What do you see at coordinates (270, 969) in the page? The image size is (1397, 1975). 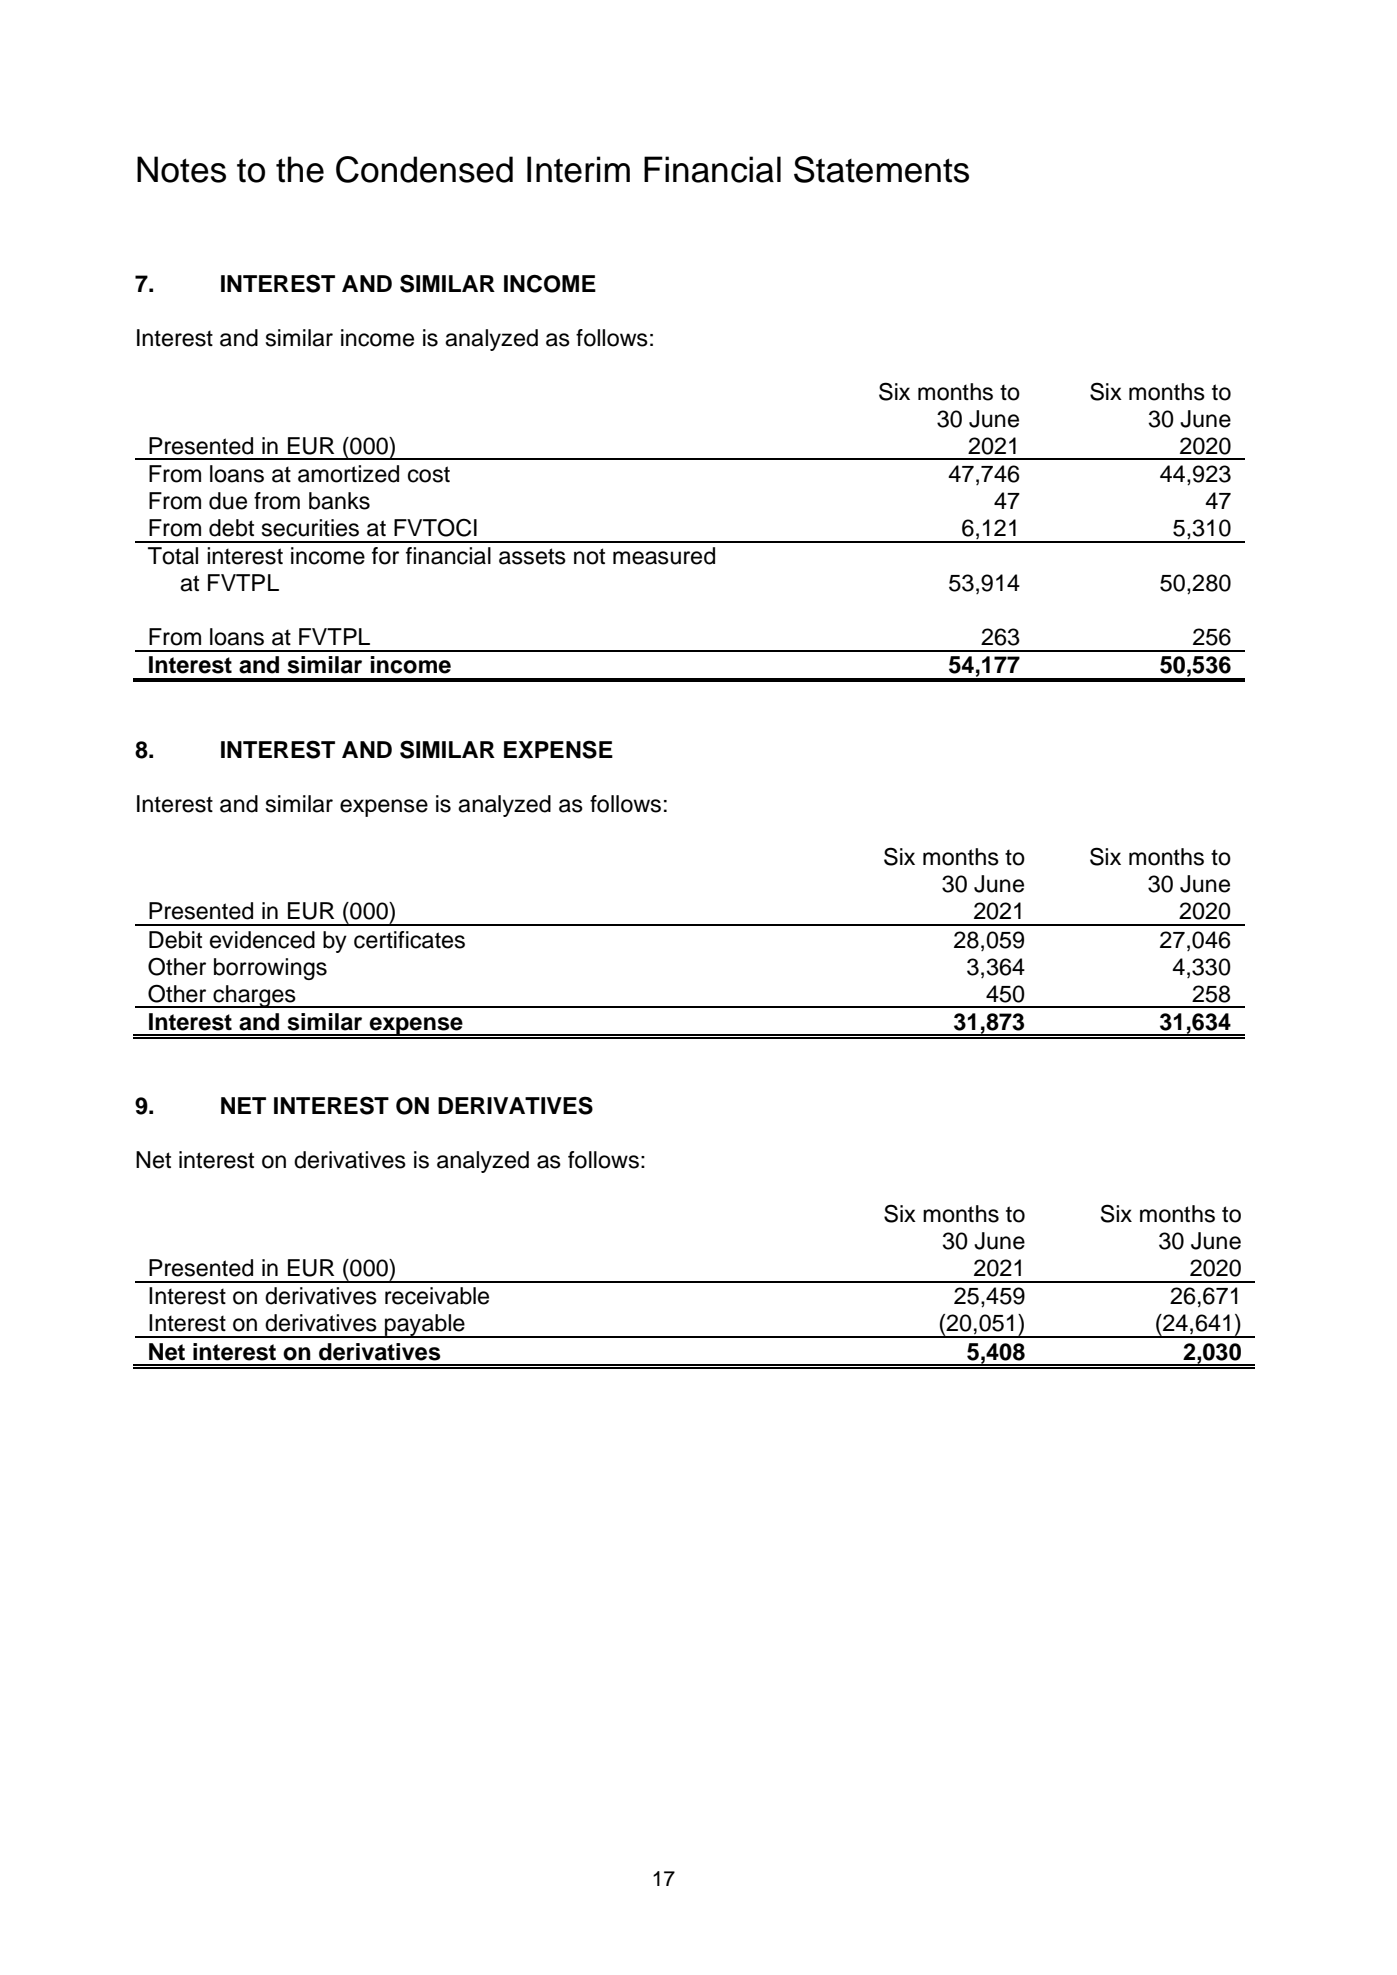 I see `borrowings` at bounding box center [270, 969].
